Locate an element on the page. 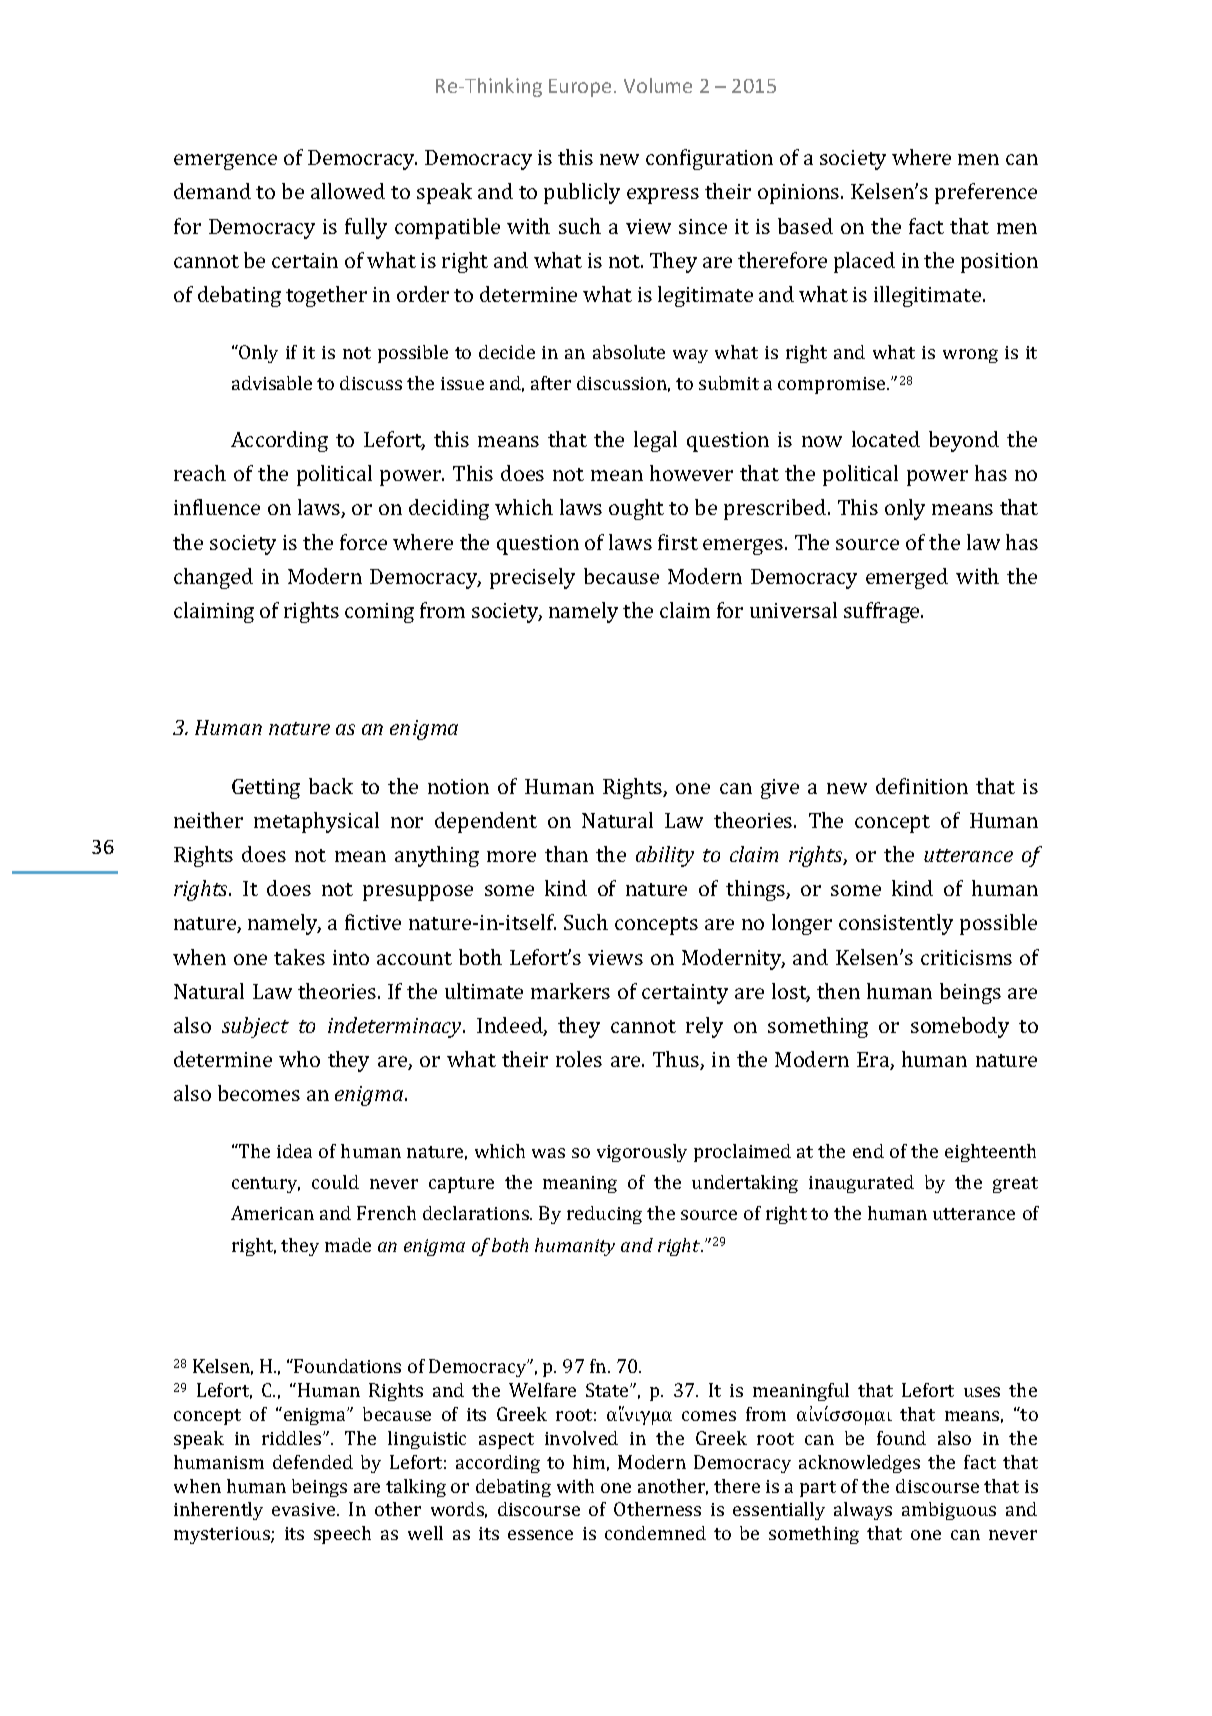  emerged is located at coordinates (907, 578).
